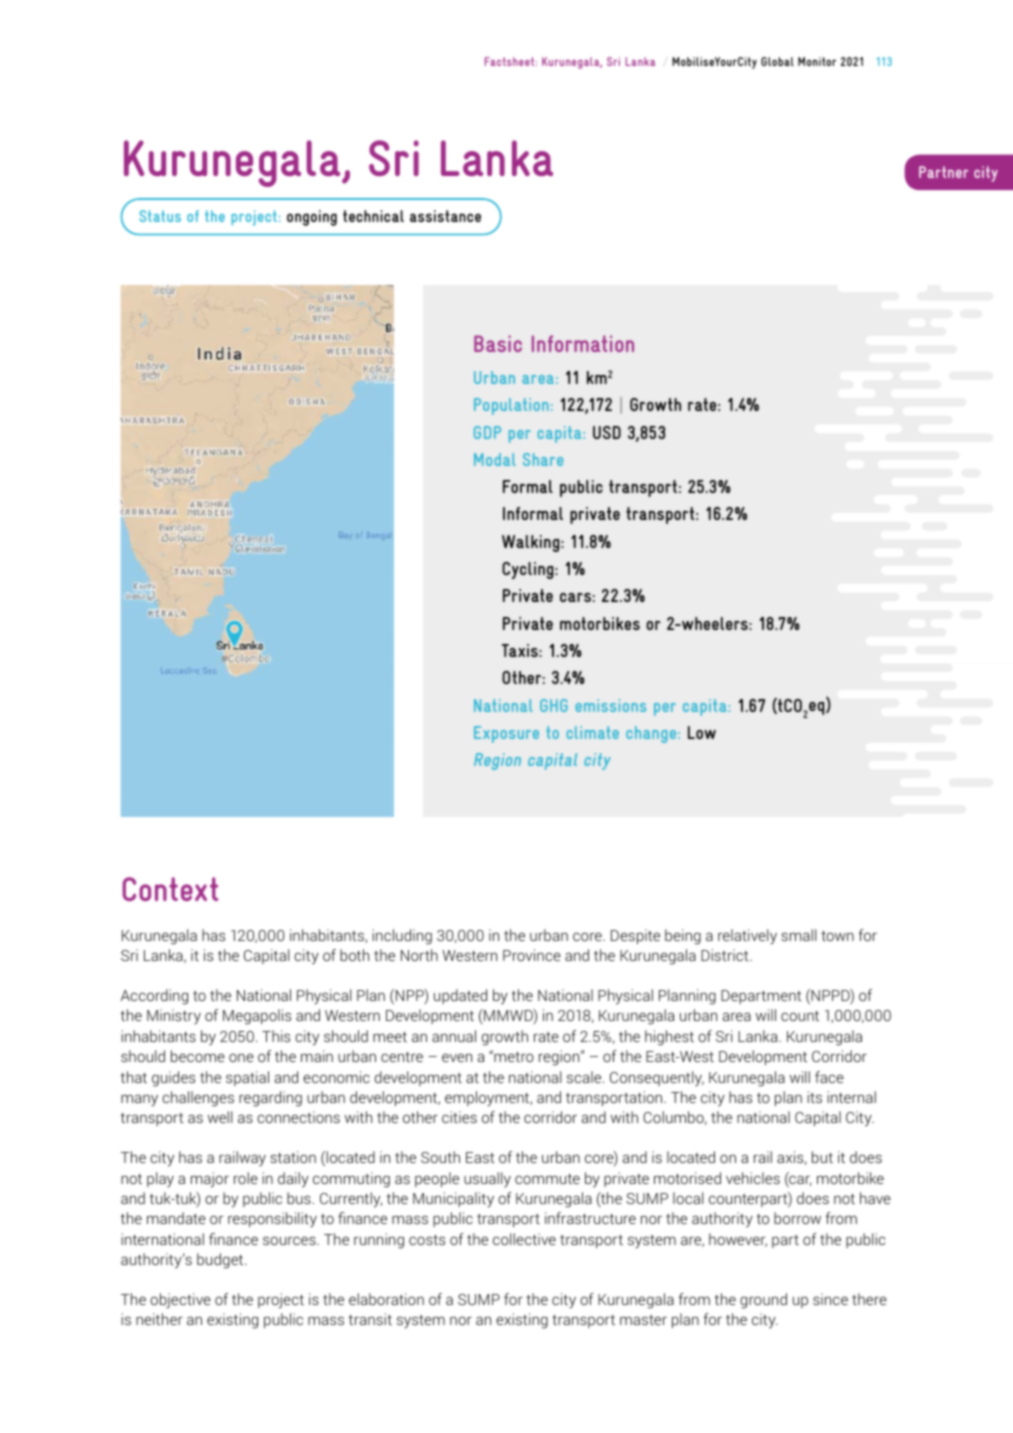 The image size is (1013, 1433). I want to click on assistance, so click(445, 216).
